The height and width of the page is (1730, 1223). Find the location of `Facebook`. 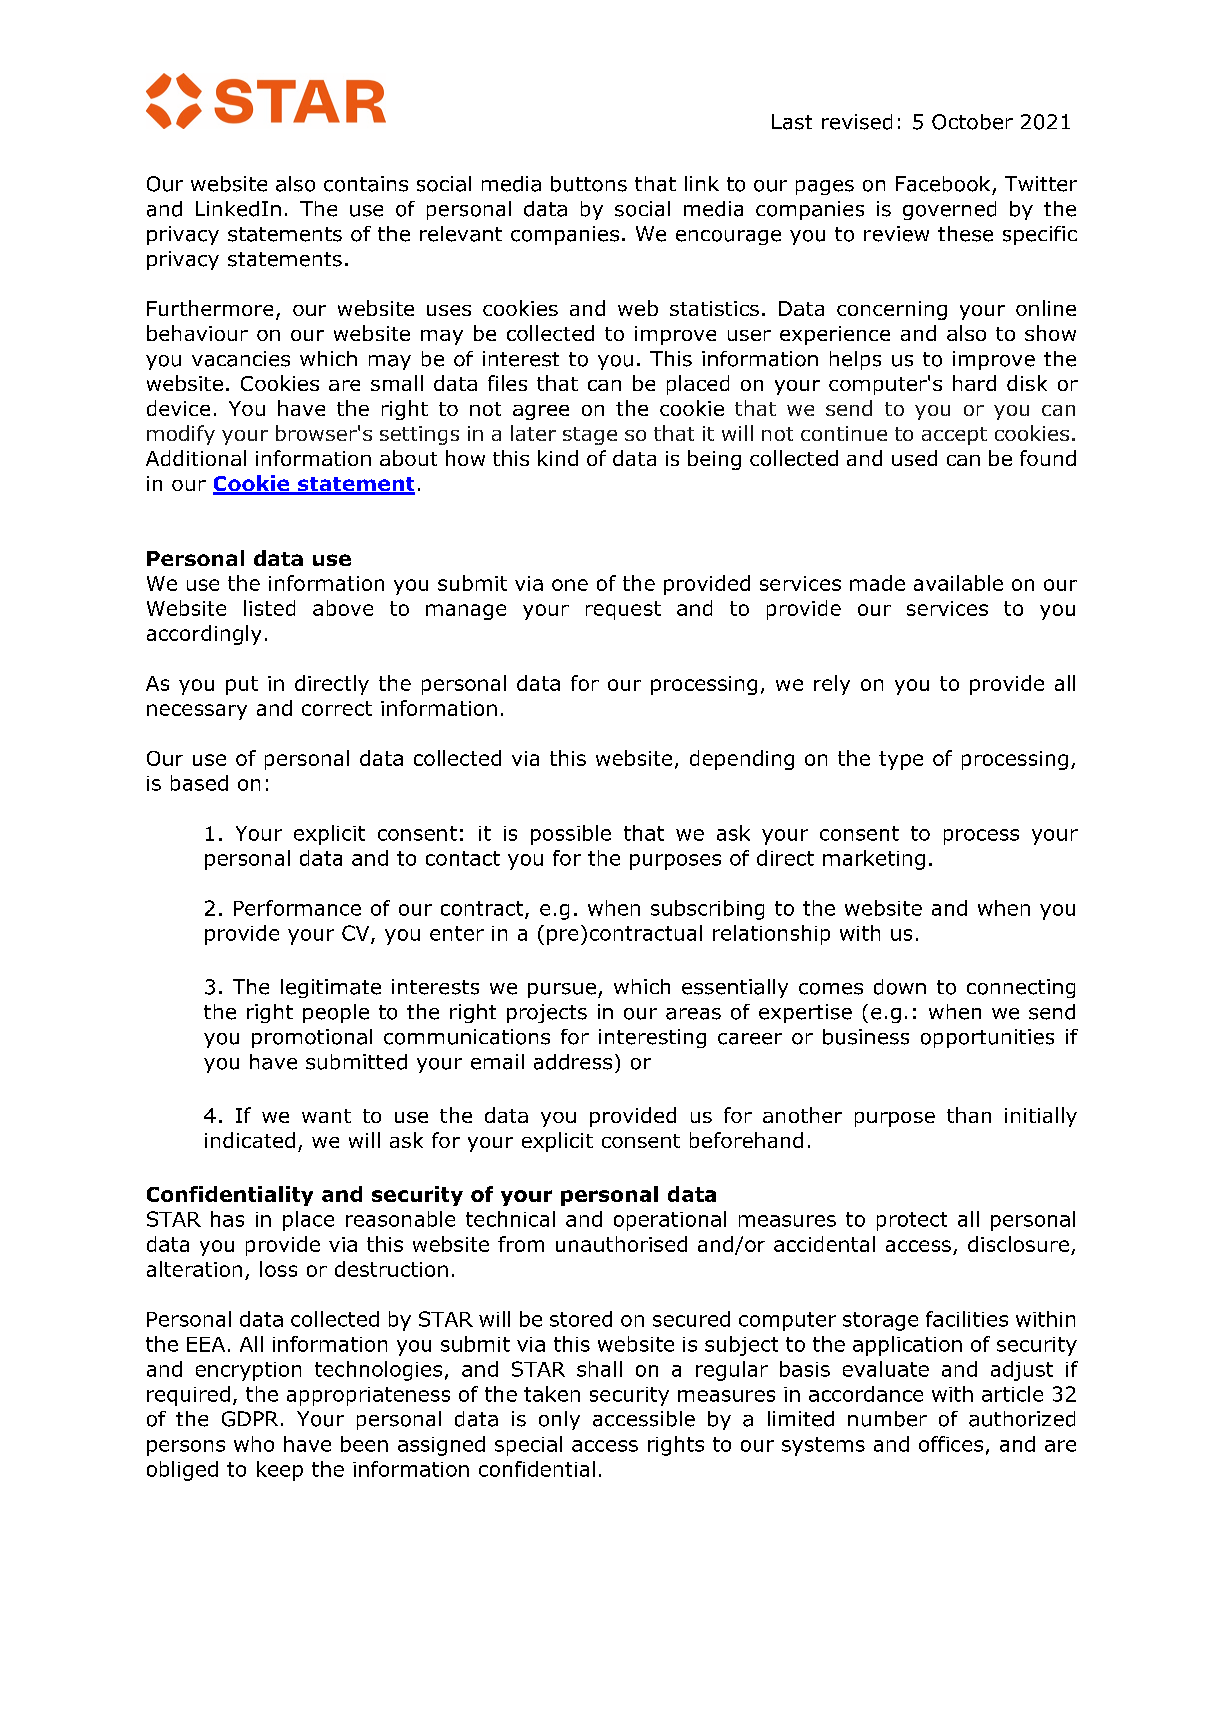

Facebook is located at coordinates (943, 184).
